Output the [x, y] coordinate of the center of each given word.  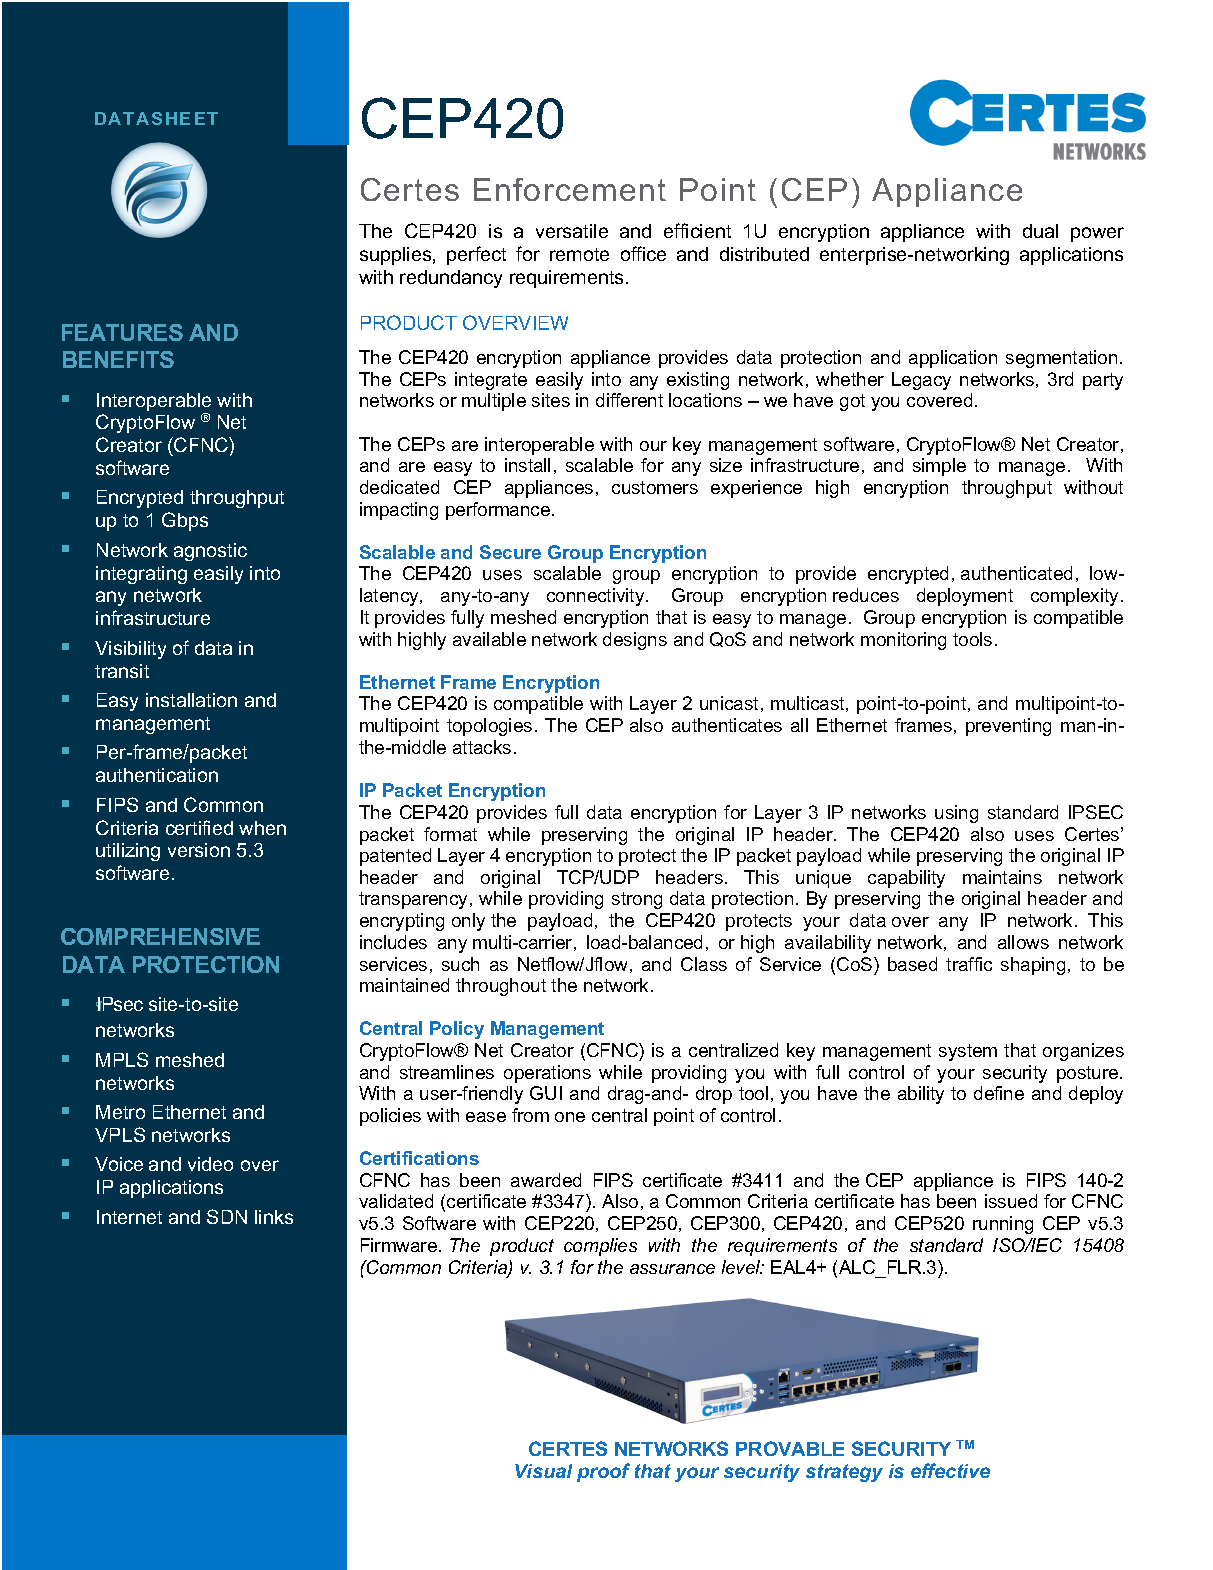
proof [603, 1472]
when [262, 828]
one [570, 1117]
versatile [572, 231]
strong [637, 900]
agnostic [210, 552]
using [956, 814]
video [210, 1164]
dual [1040, 231]
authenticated [1016, 573]
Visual [543, 1471]
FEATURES [122, 332]
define [999, 1093]
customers [655, 487]
